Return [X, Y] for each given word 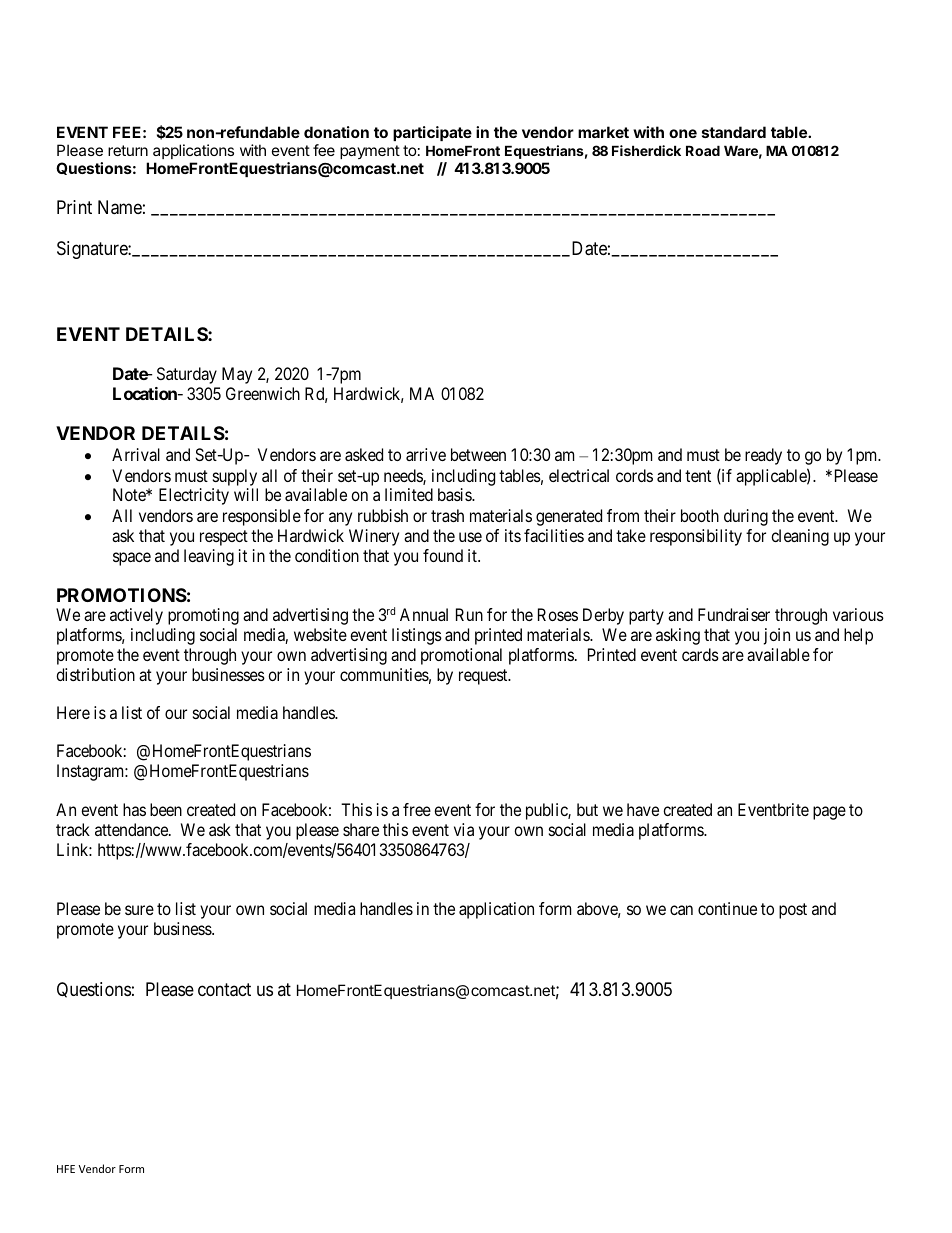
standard [734, 132]
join [777, 636]
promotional [461, 656]
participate [432, 133]
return [128, 150]
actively [136, 616]
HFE [66, 1169]
